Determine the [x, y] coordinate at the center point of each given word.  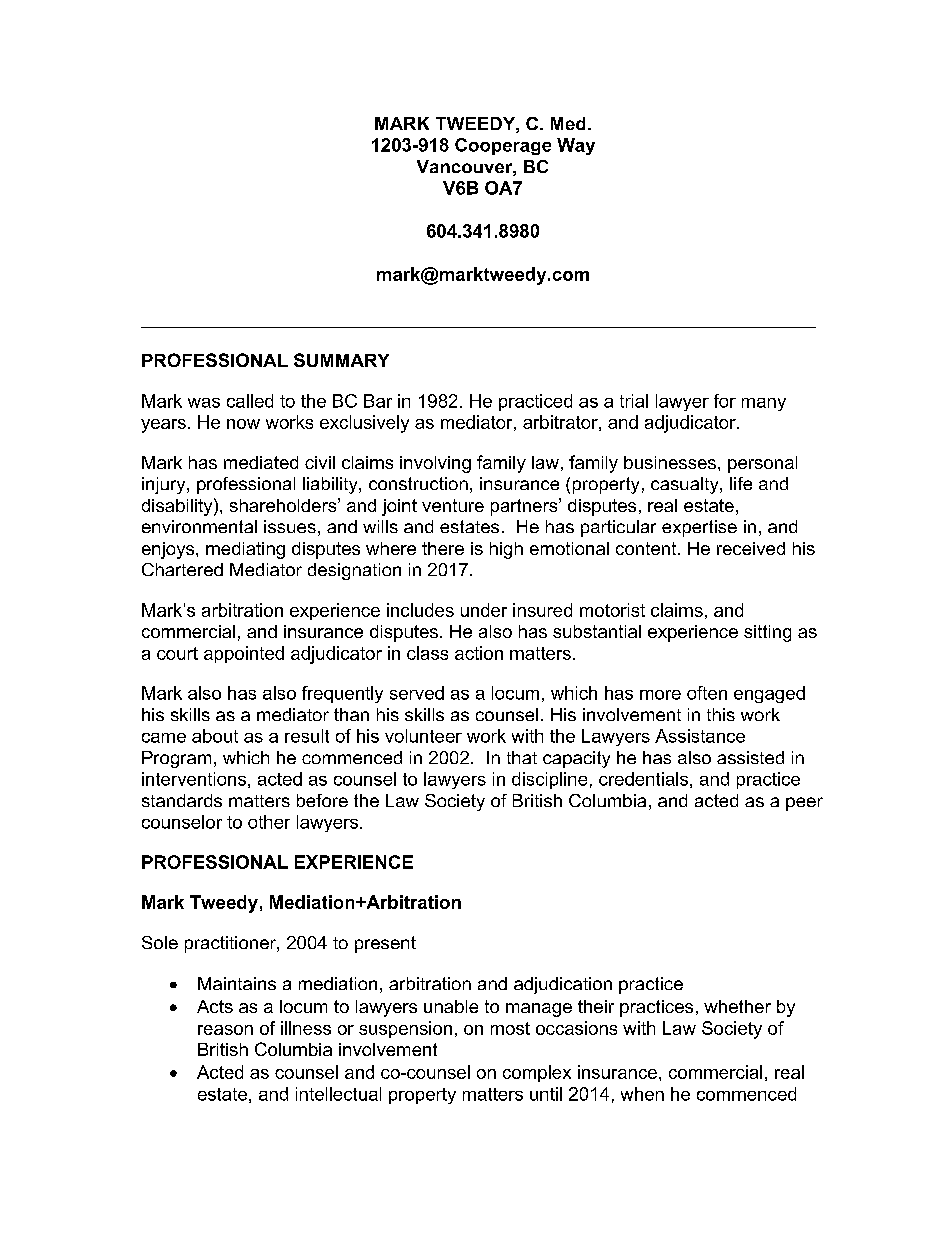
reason [225, 1030]
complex [537, 1073]
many [764, 404]
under [484, 610]
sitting [767, 633]
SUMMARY [341, 360]
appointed [244, 654]
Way [576, 146]
